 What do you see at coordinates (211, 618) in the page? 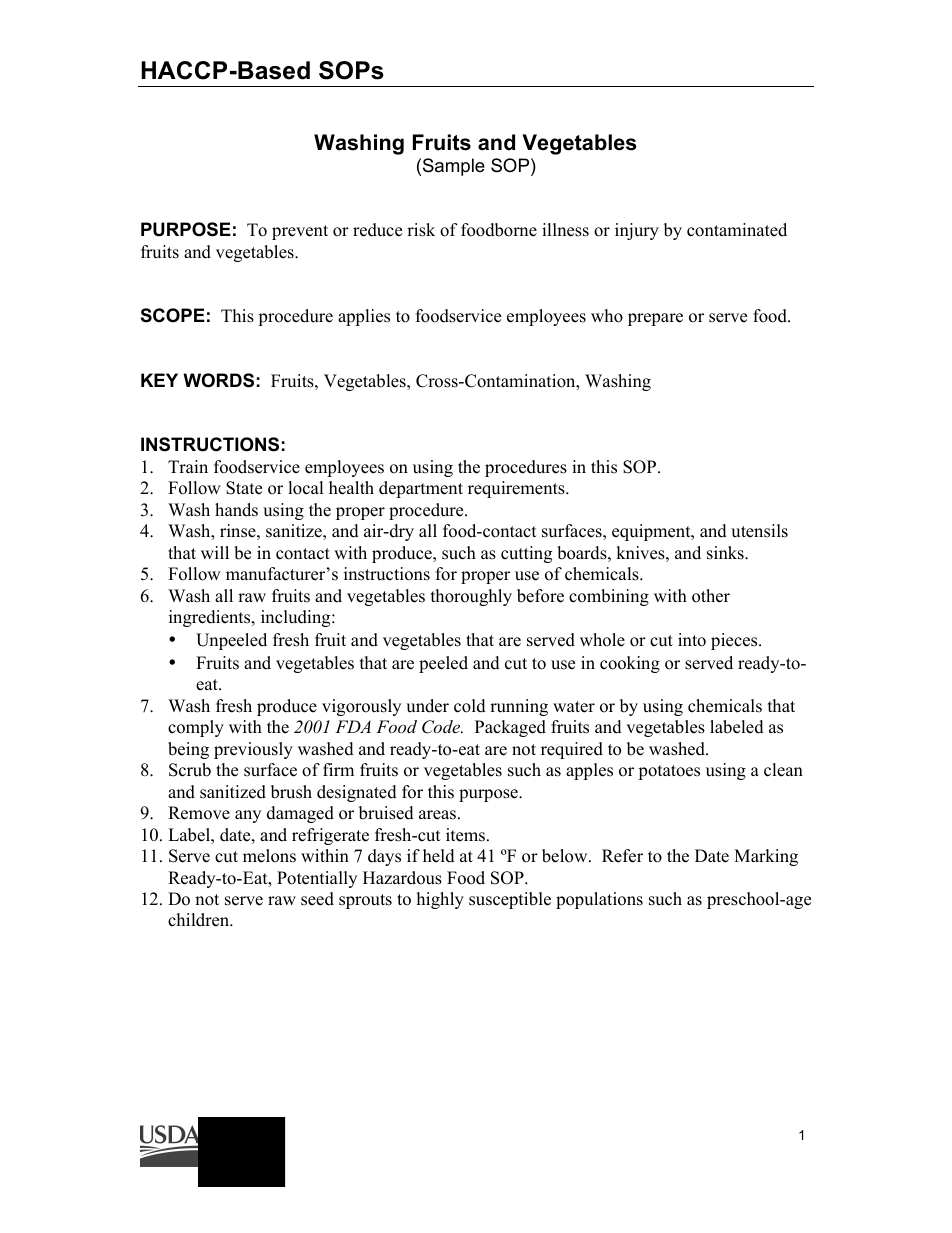
I see `ingredients` at bounding box center [211, 618].
